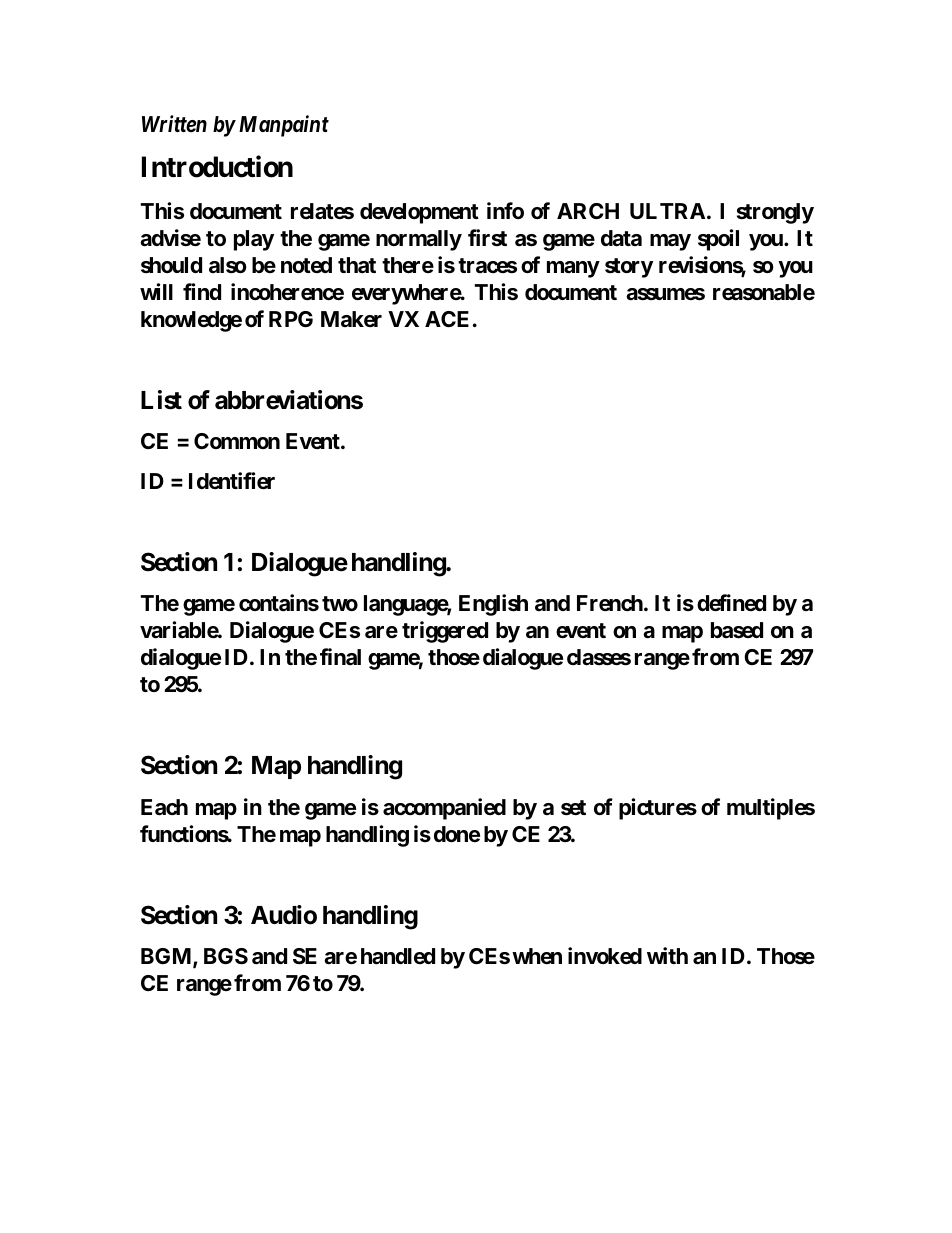 Image resolution: width=952 pixels, height=1233 pixels. Describe the element at coordinates (217, 167) in the image. I see `Introduction` at that location.
